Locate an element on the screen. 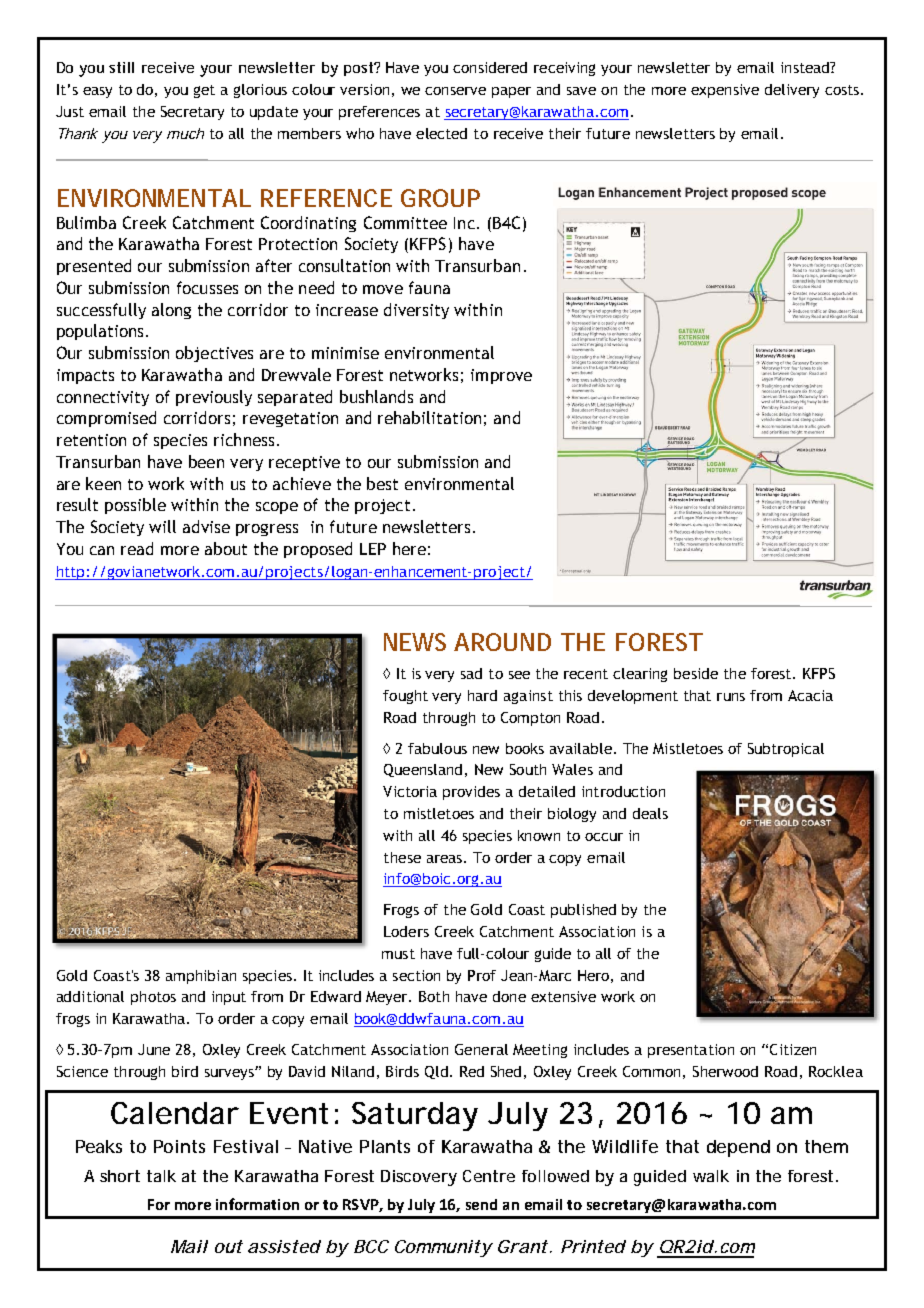 This screenshot has height=1308, width=924. send is located at coordinates (481, 1204).
